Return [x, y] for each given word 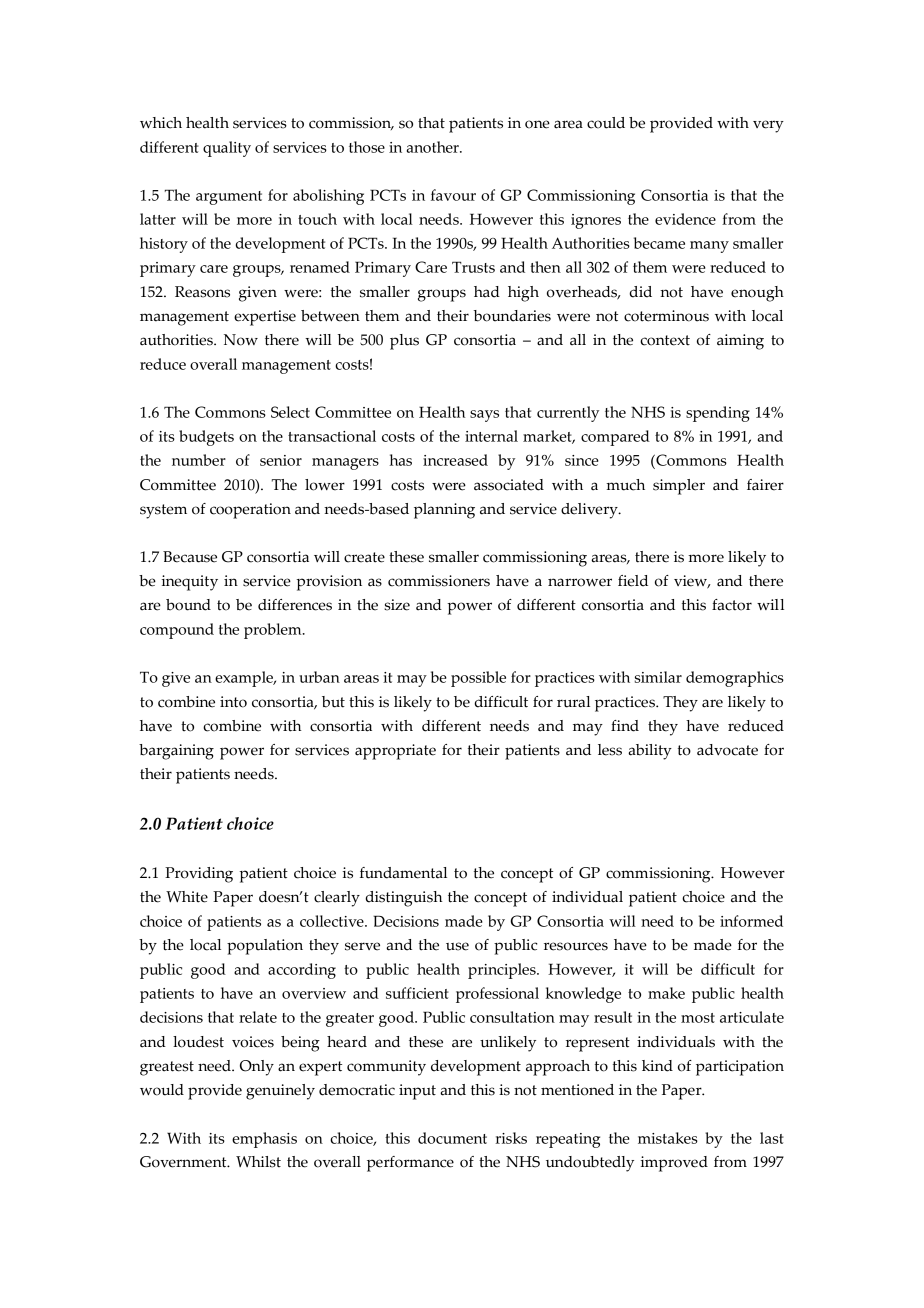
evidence [685, 219]
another [434, 147]
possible [478, 679]
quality [227, 149]
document [452, 1138]
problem [274, 631]
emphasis [264, 1140]
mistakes [668, 1138]
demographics [735, 679]
